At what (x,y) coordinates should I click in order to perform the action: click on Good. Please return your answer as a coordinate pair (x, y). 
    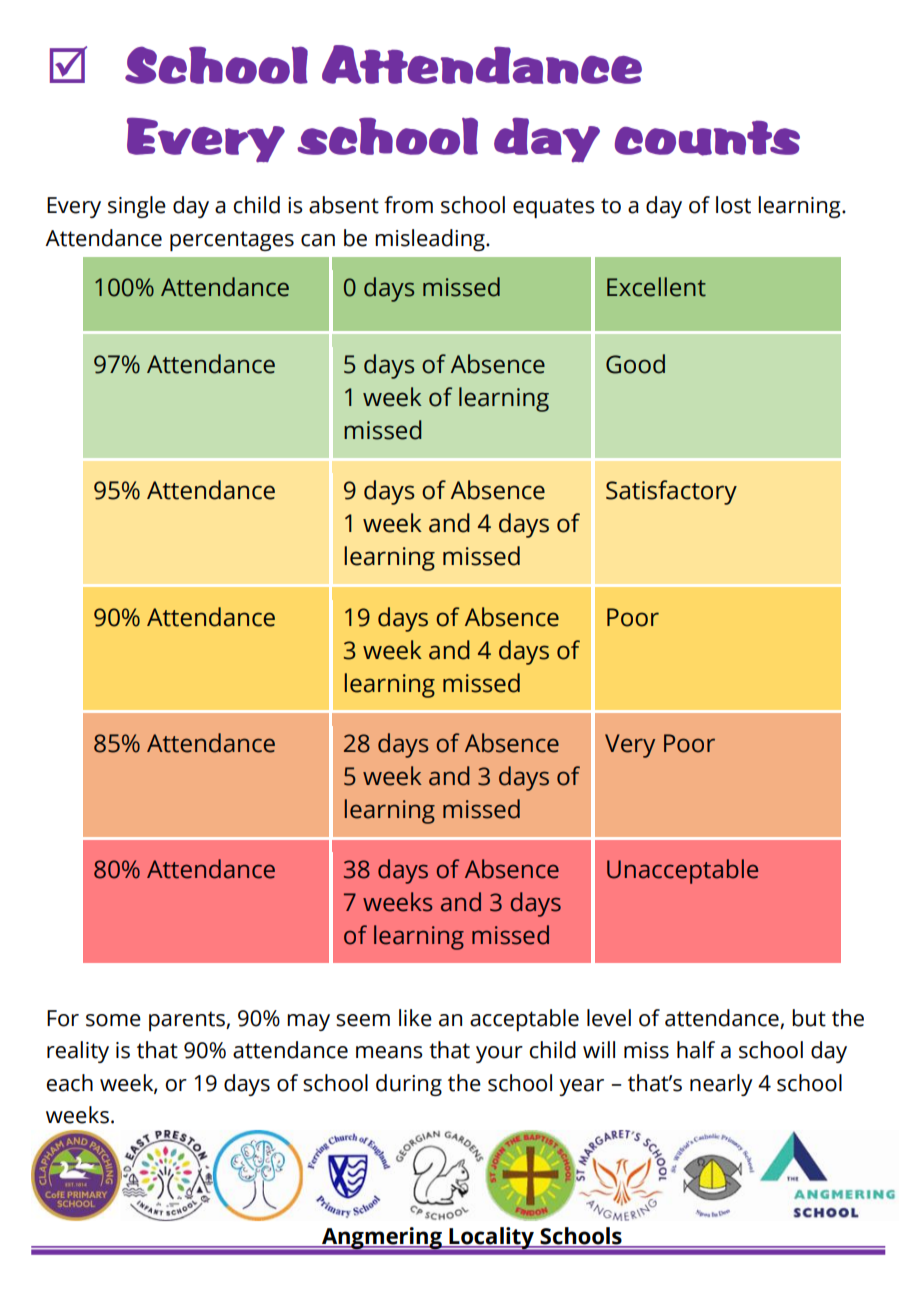
    Looking at the image, I should click on (635, 364).
